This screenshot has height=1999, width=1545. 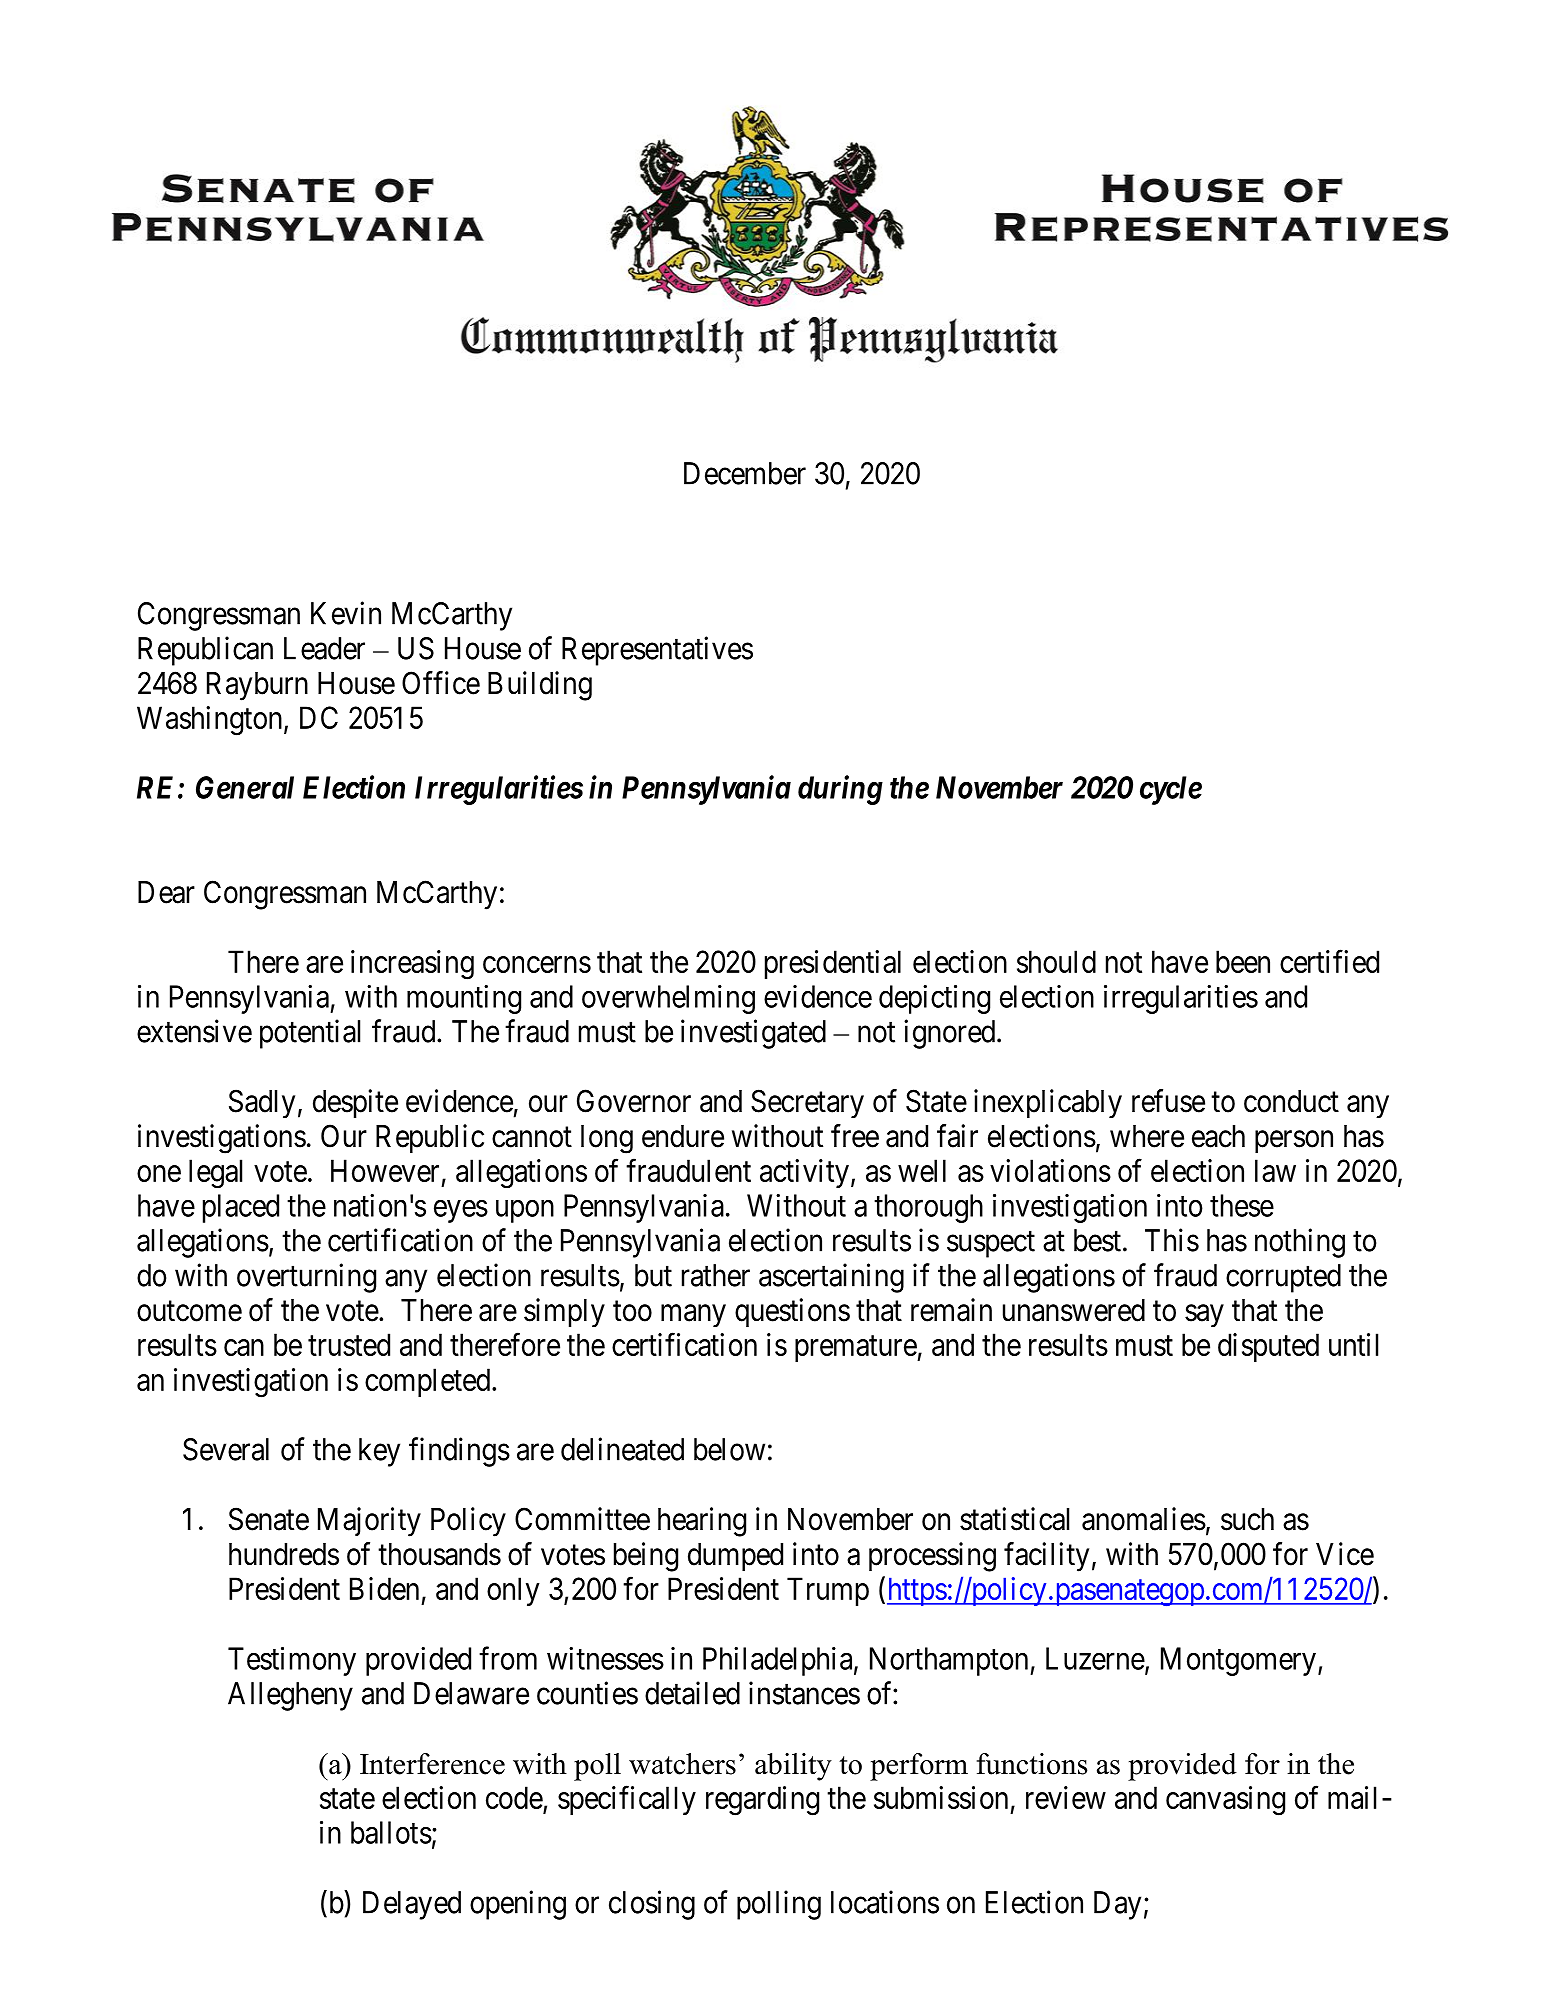 What do you see at coordinates (1247, 1519) in the screenshot?
I see `such` at bounding box center [1247, 1519].
